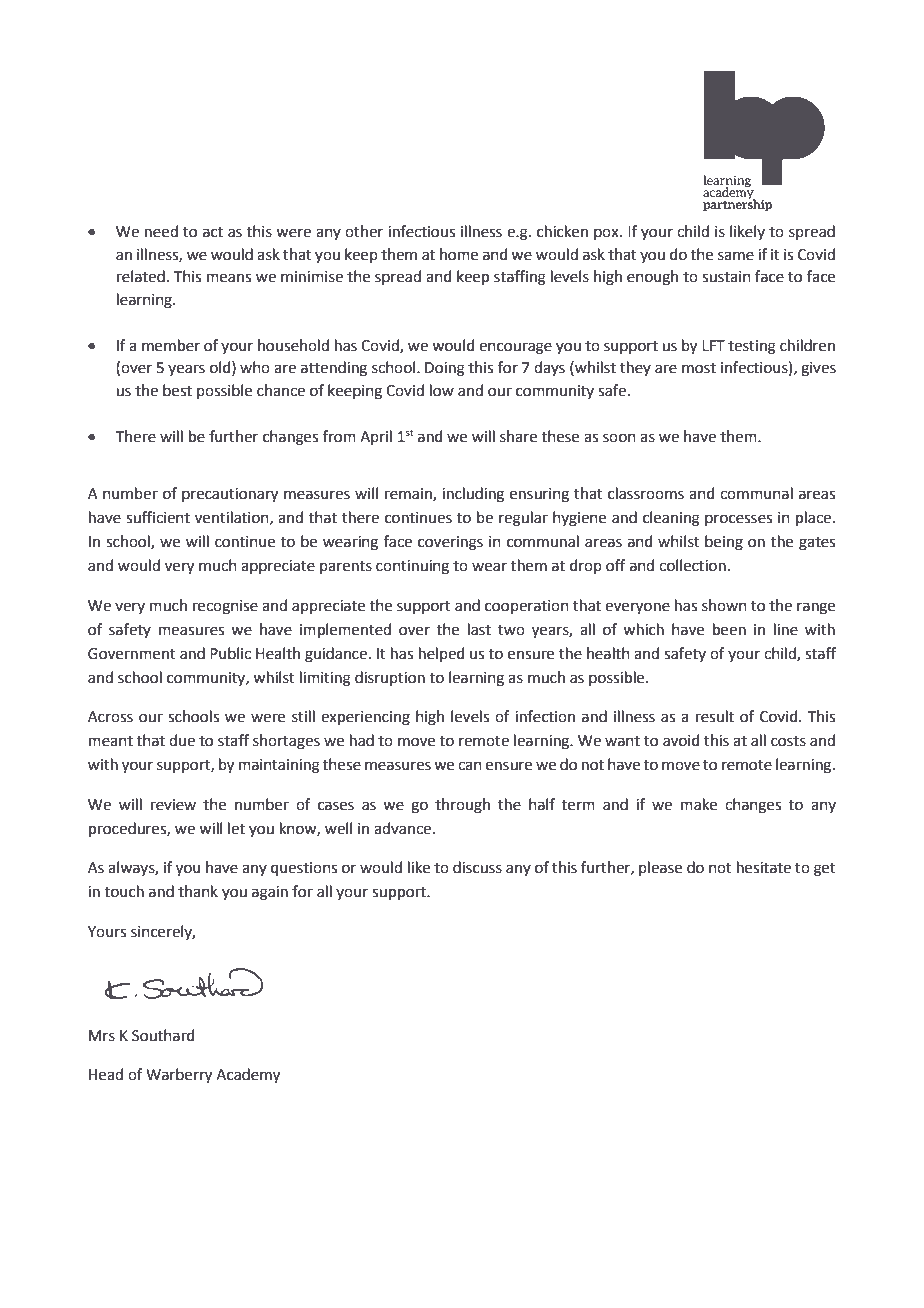 This page has height=1308, width=924. I want to click on share, so click(518, 436).
